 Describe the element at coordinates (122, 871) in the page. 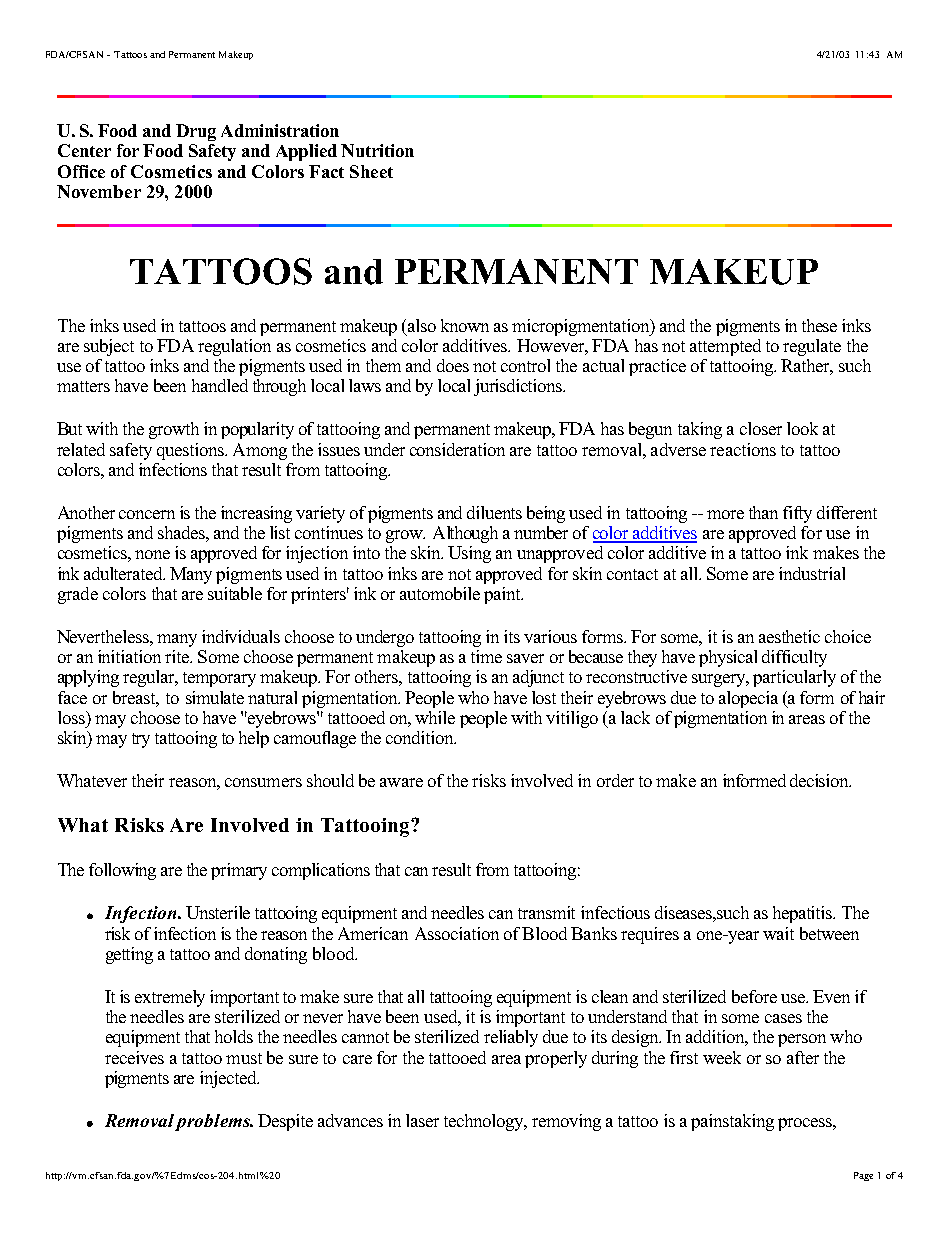

I see `following` at that location.
